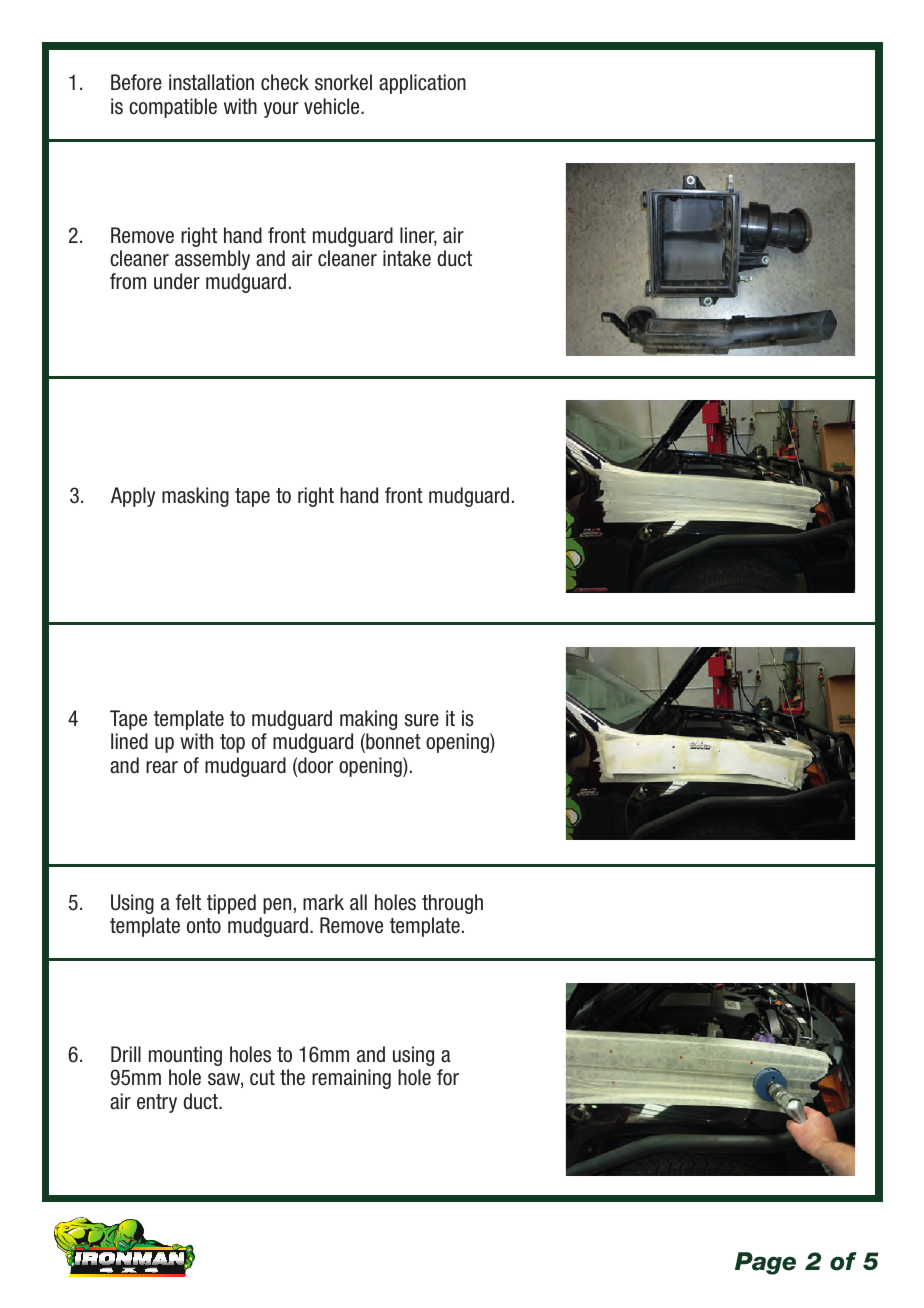  I want to click on sure, so click(422, 720).
